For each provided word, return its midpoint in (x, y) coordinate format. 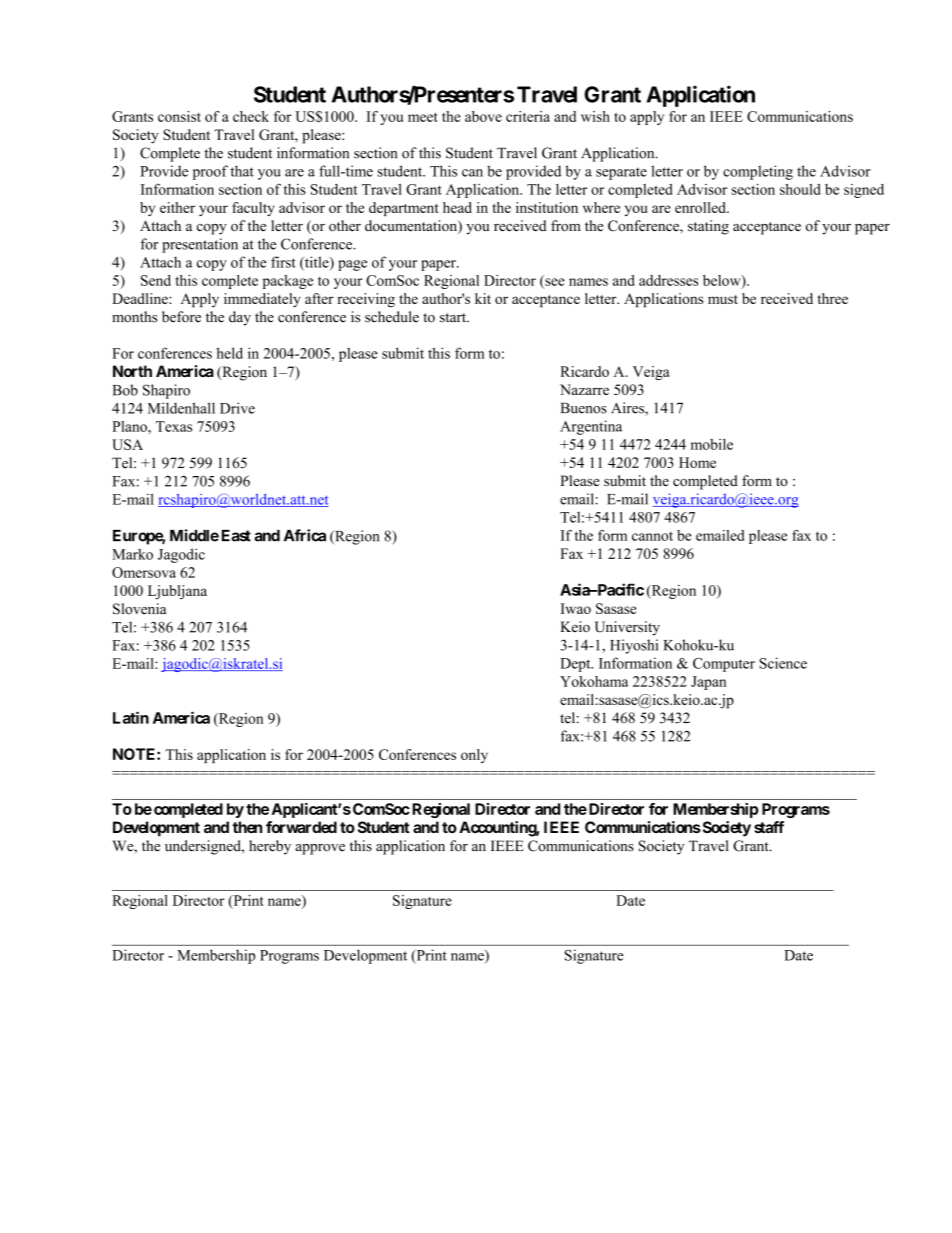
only (474, 756)
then (247, 827)
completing (758, 172)
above (483, 116)
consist (179, 116)
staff (769, 827)
